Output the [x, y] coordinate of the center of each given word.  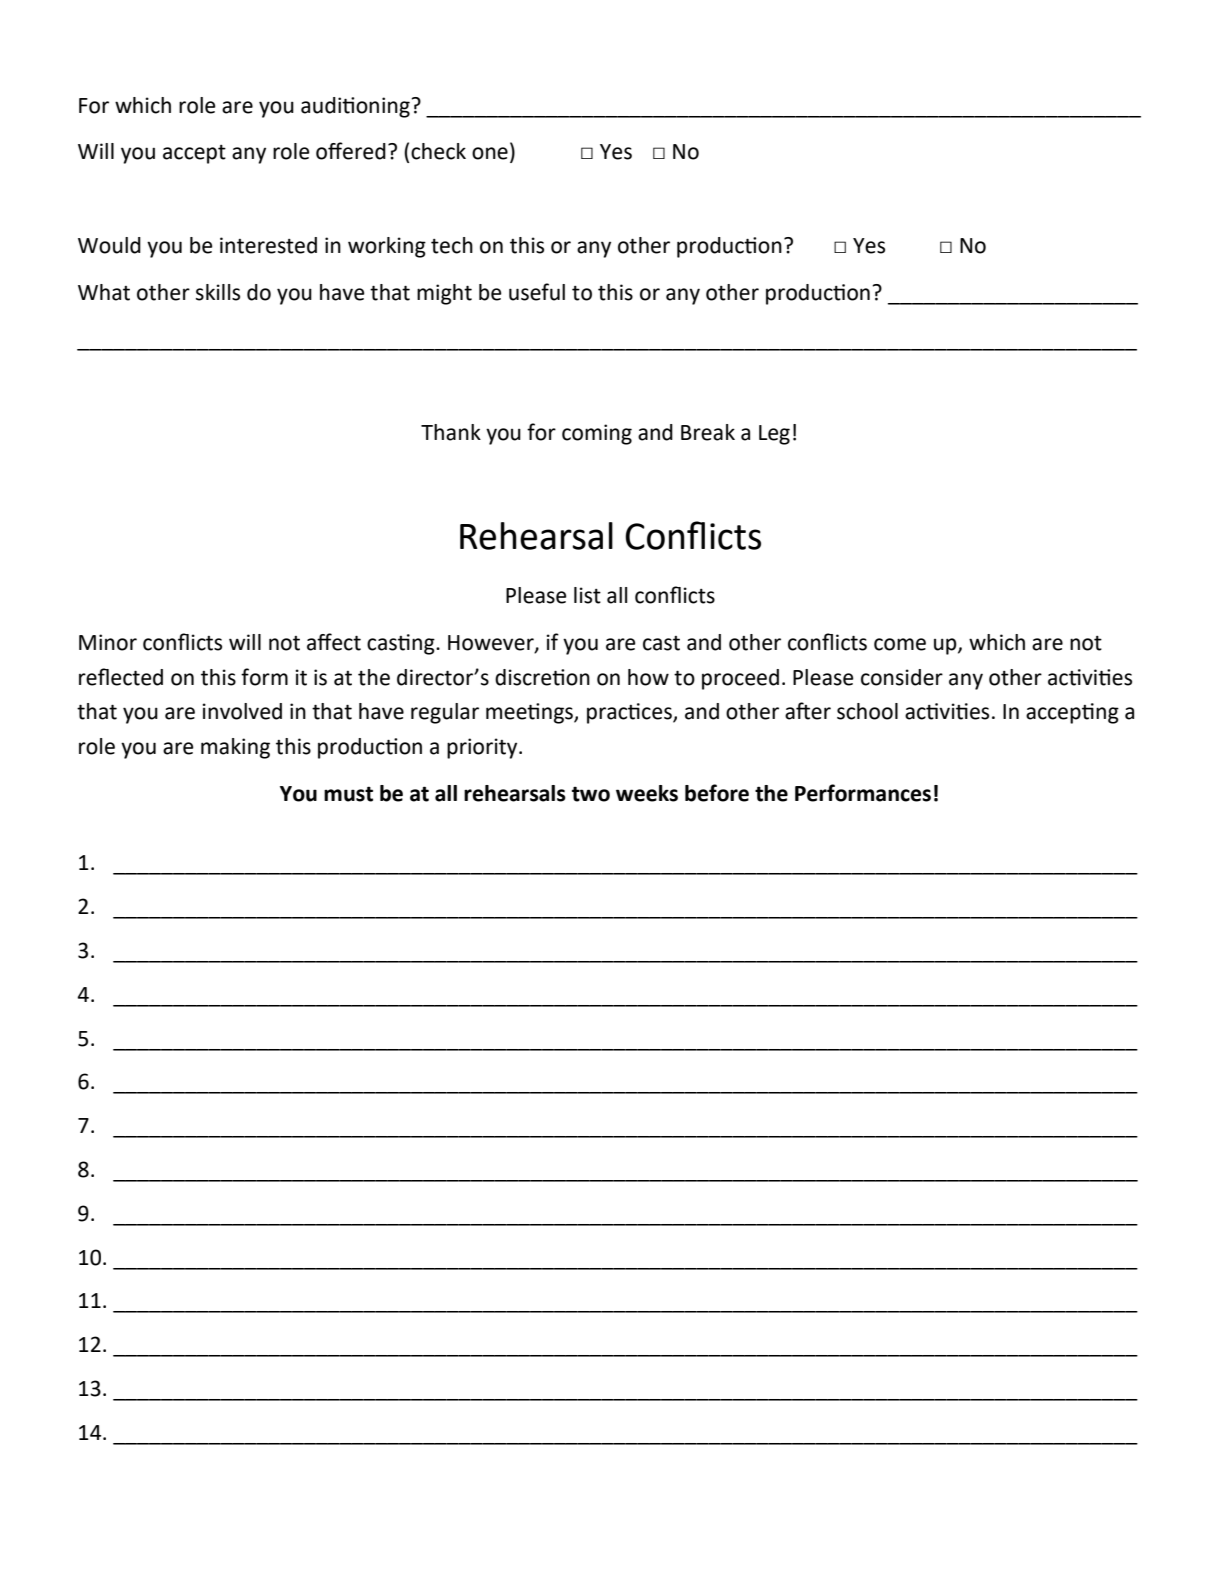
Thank [451, 432]
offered [351, 151]
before [717, 793]
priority [483, 748]
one [490, 153]
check [438, 151]
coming [597, 434]
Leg [774, 435]
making [235, 748]
